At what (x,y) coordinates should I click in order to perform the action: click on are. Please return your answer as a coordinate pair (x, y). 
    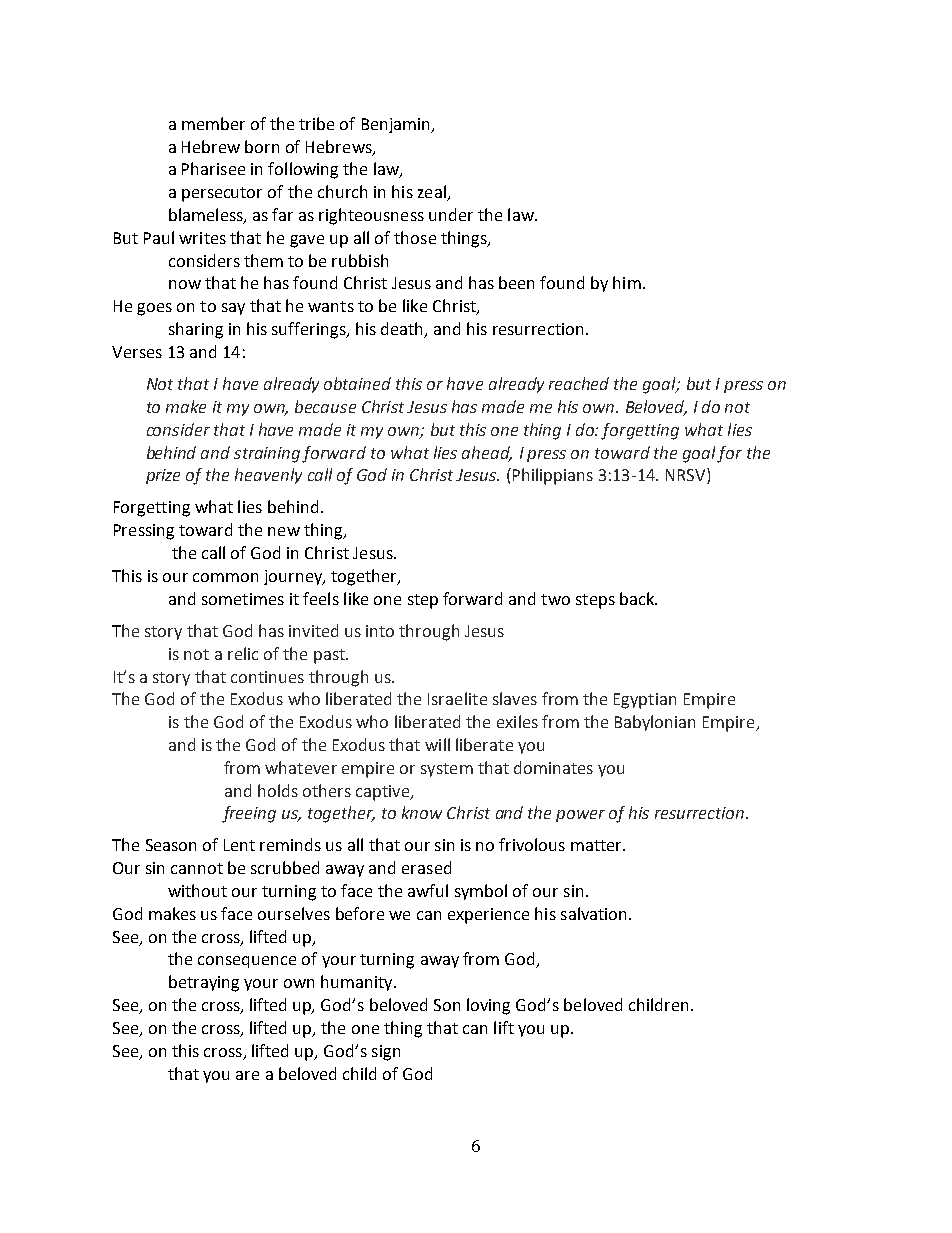
    Looking at the image, I should click on (247, 1075).
